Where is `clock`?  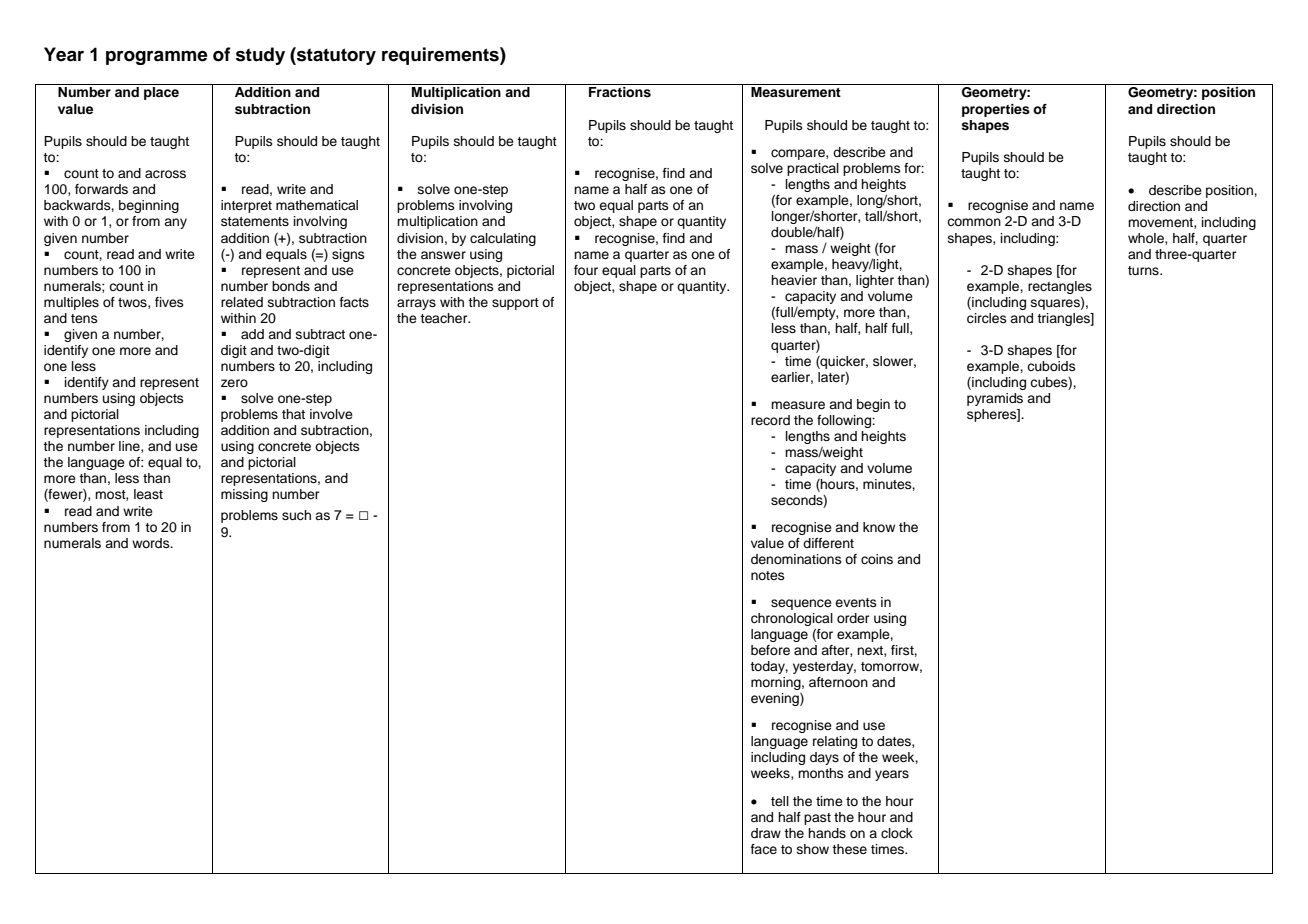 clock is located at coordinates (897, 833).
